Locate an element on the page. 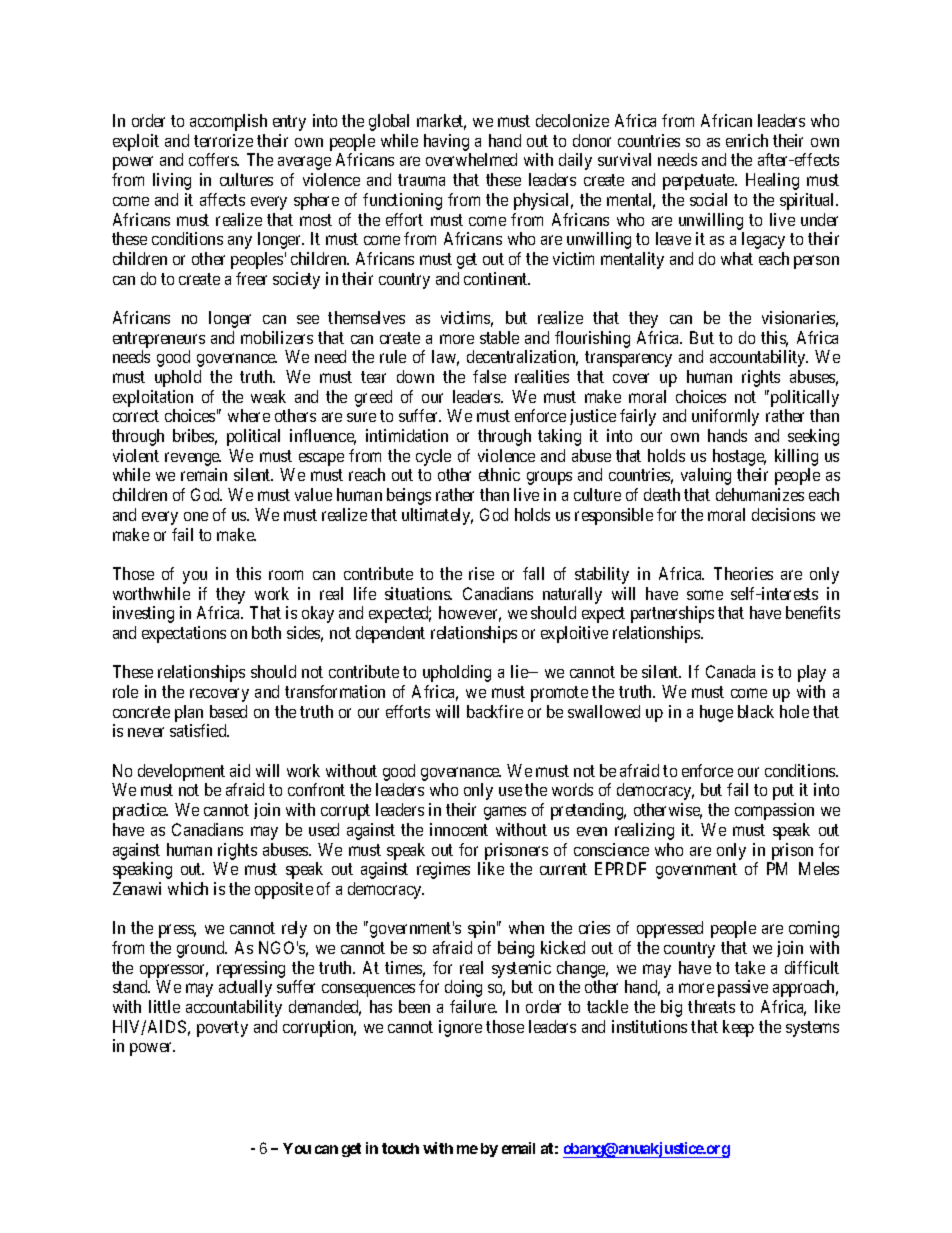 This page has width=952, height=1233. Theories is located at coordinates (743, 573).
